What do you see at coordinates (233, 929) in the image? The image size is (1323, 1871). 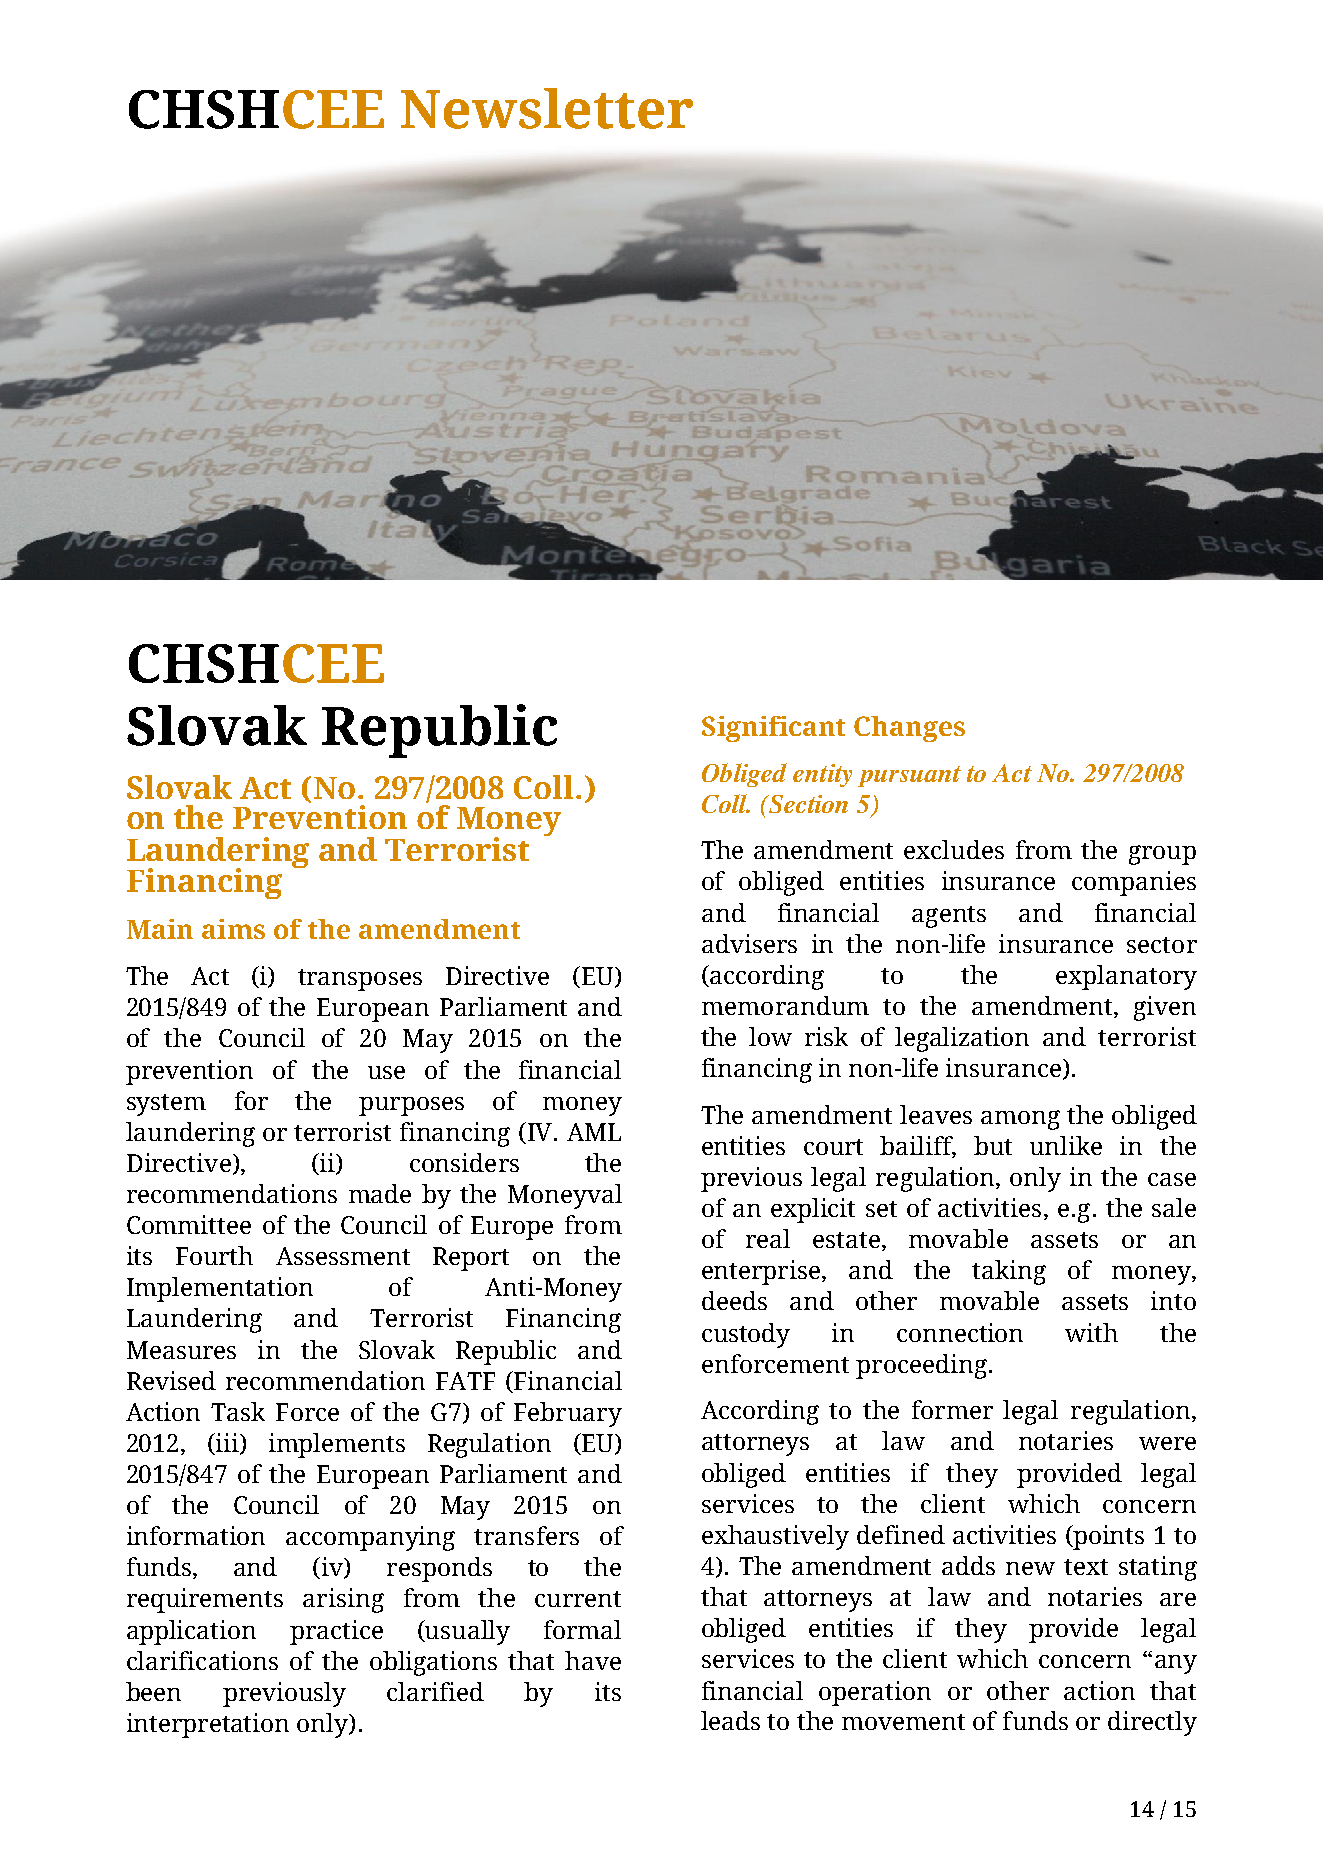 I see `aims` at bounding box center [233, 929].
